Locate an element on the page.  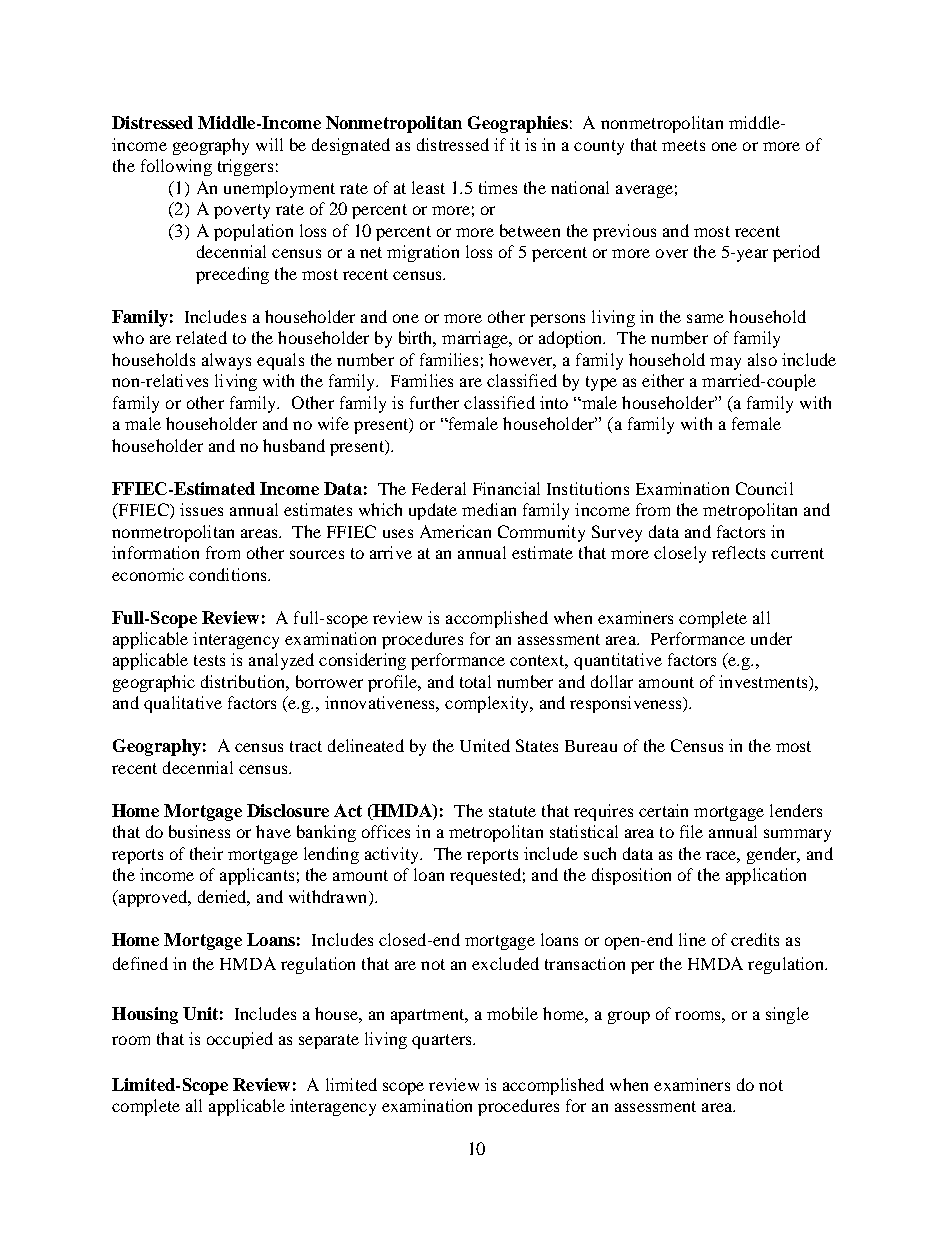
American is located at coordinates (455, 531).
